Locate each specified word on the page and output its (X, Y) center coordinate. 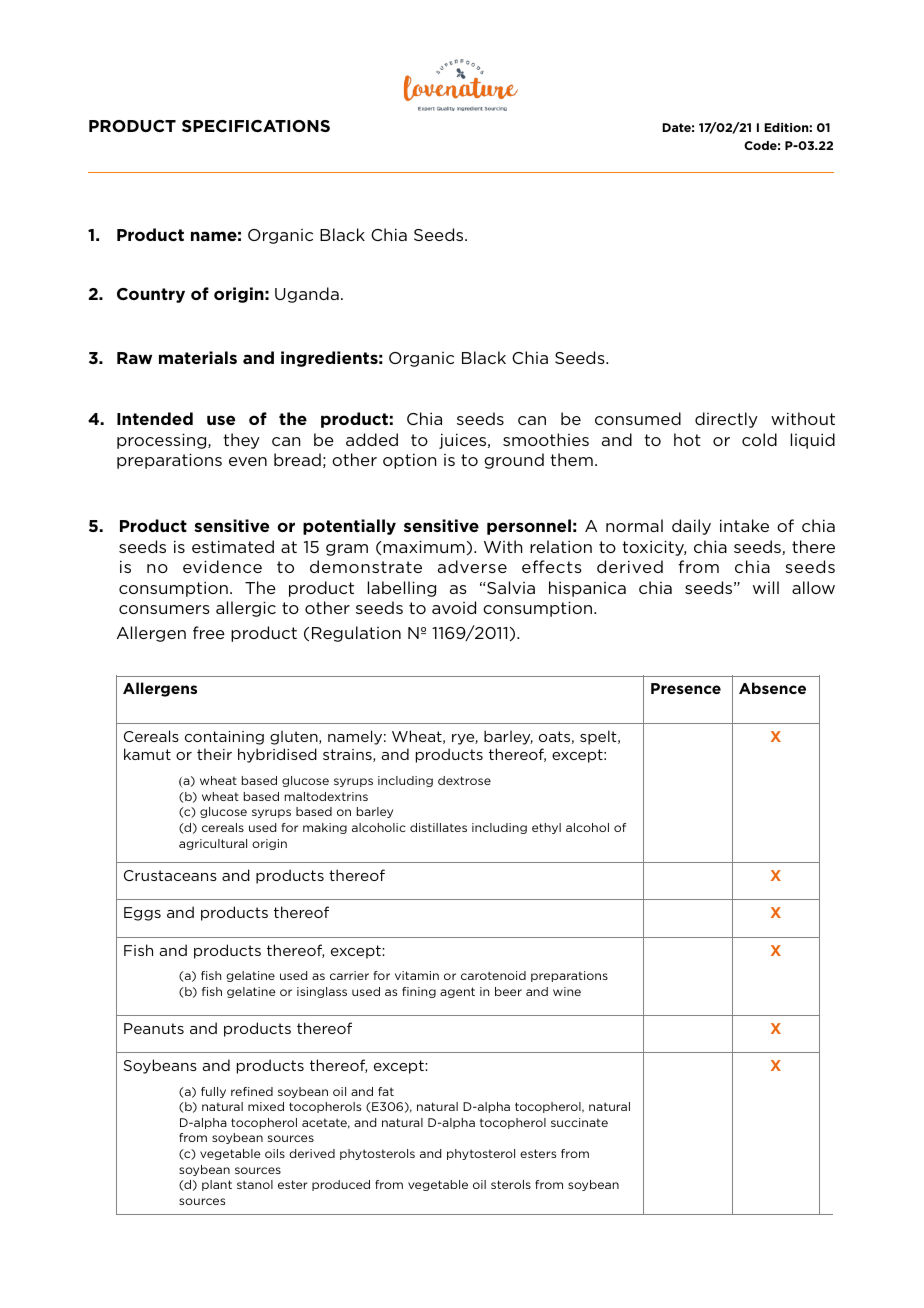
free (209, 632)
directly (726, 420)
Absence (772, 688)
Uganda (307, 295)
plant (217, 1185)
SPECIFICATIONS (256, 126)
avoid (454, 607)
